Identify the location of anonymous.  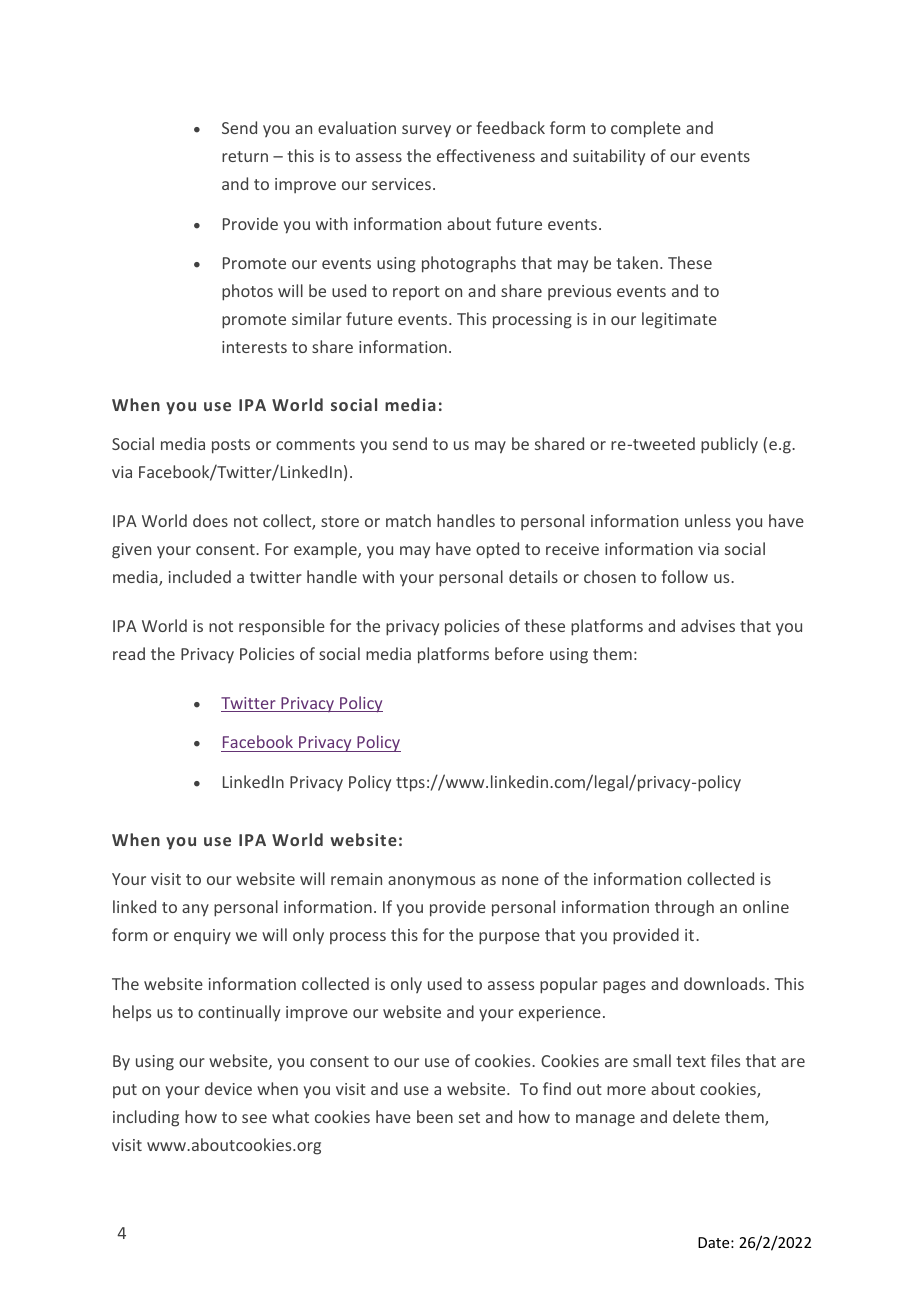
(431, 882).
